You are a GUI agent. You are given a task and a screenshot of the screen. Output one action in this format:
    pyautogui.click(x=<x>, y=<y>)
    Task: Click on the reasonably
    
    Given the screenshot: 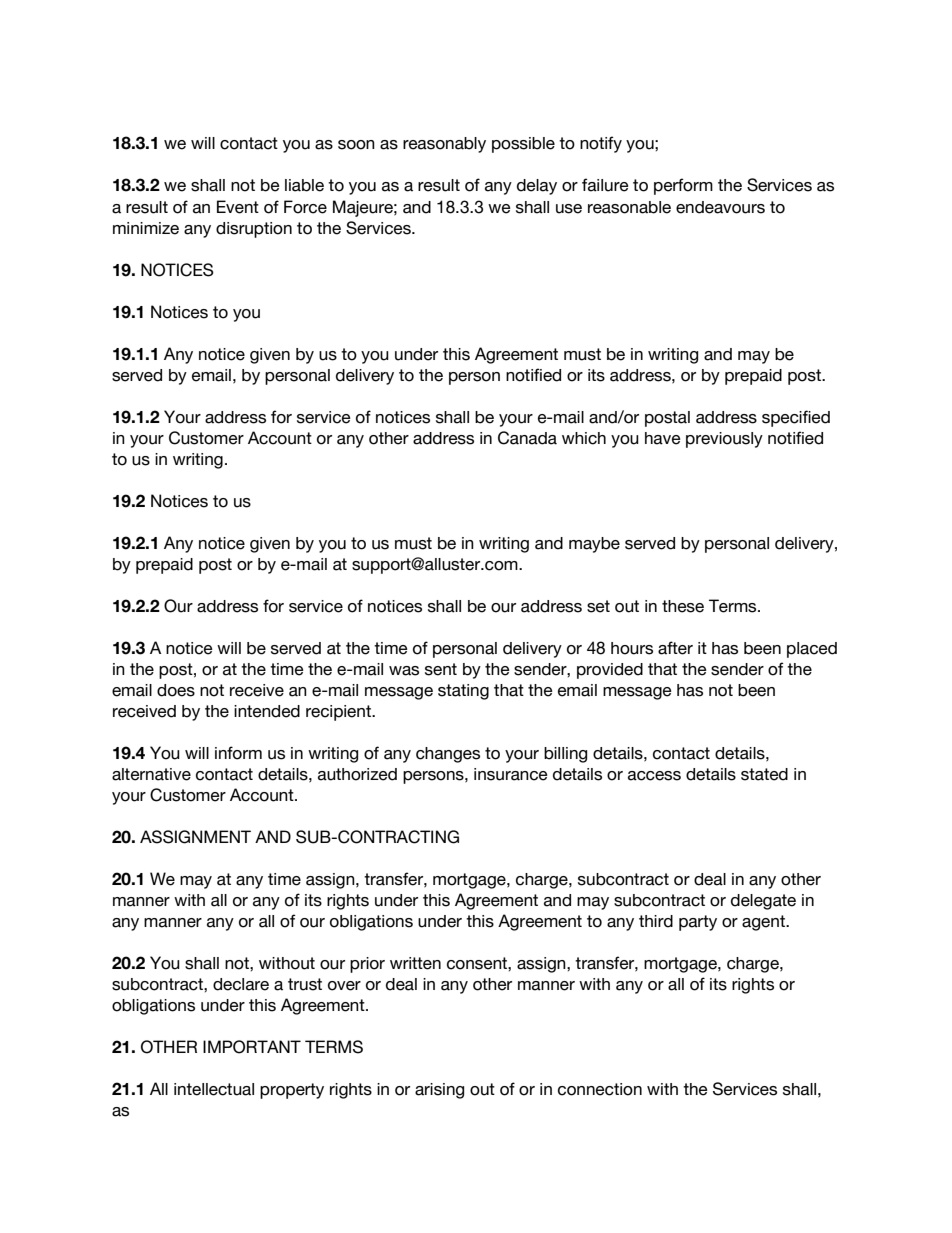 What is the action you would take?
    pyautogui.click(x=444, y=145)
